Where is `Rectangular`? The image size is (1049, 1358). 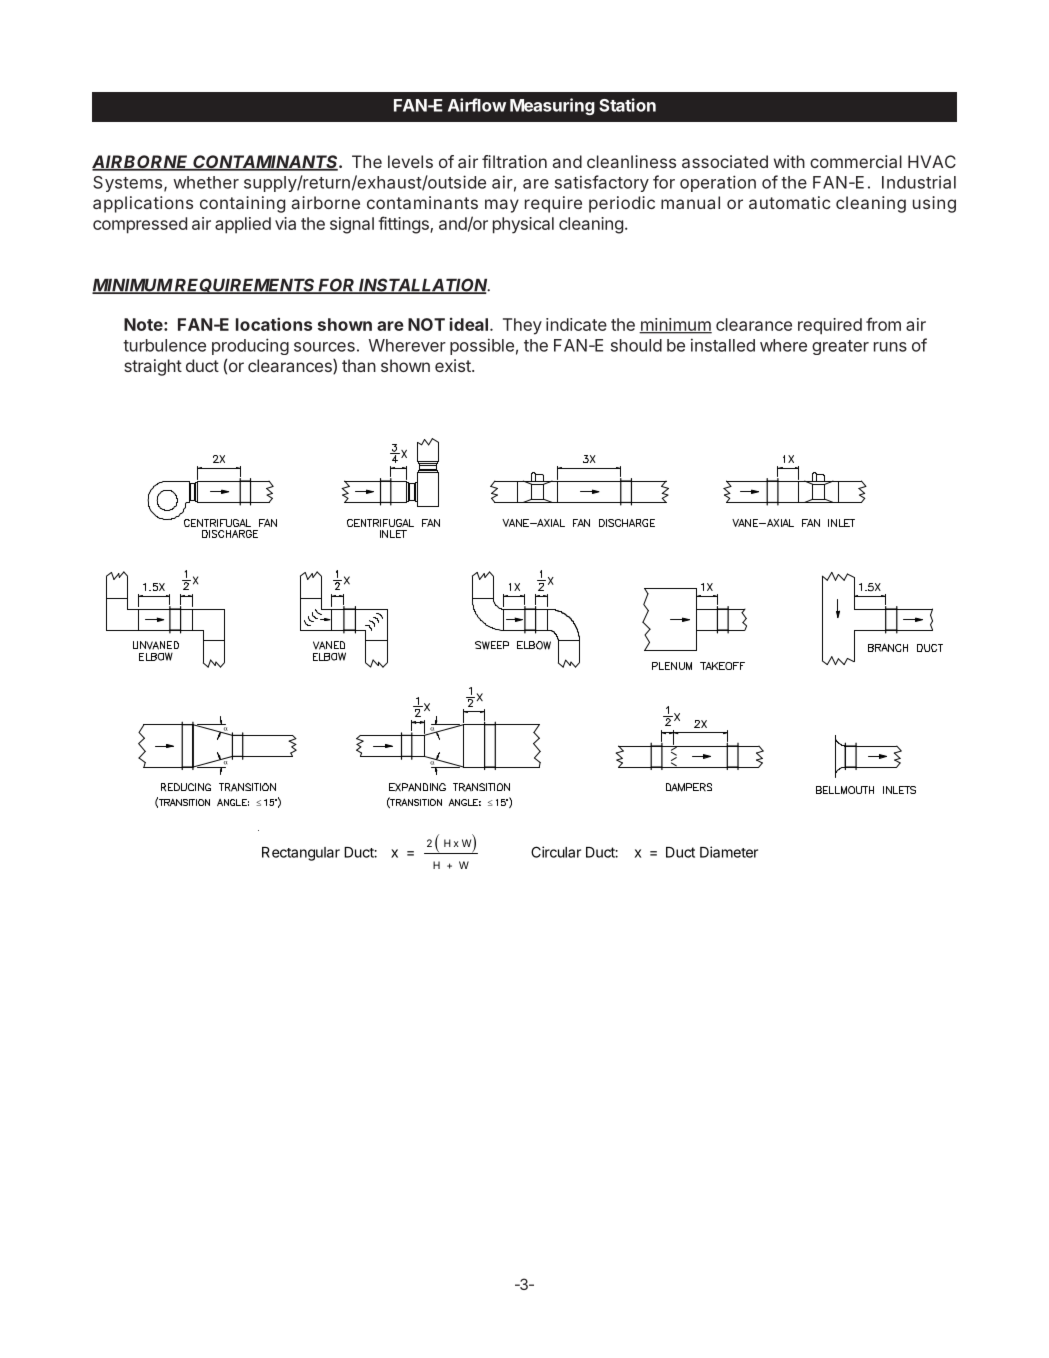 Rectangular is located at coordinates (301, 854).
